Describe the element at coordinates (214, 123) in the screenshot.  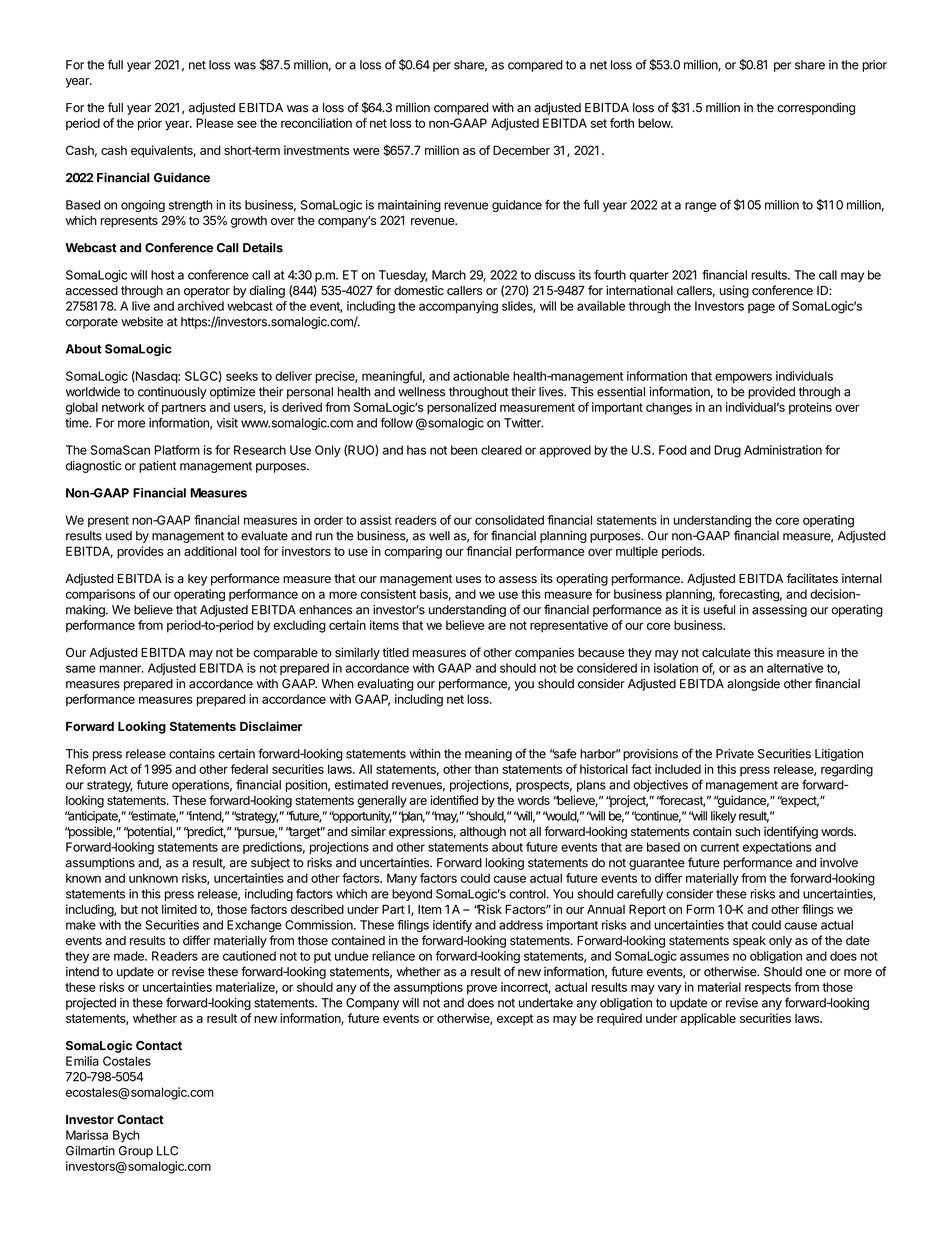
I see `Please` at that location.
